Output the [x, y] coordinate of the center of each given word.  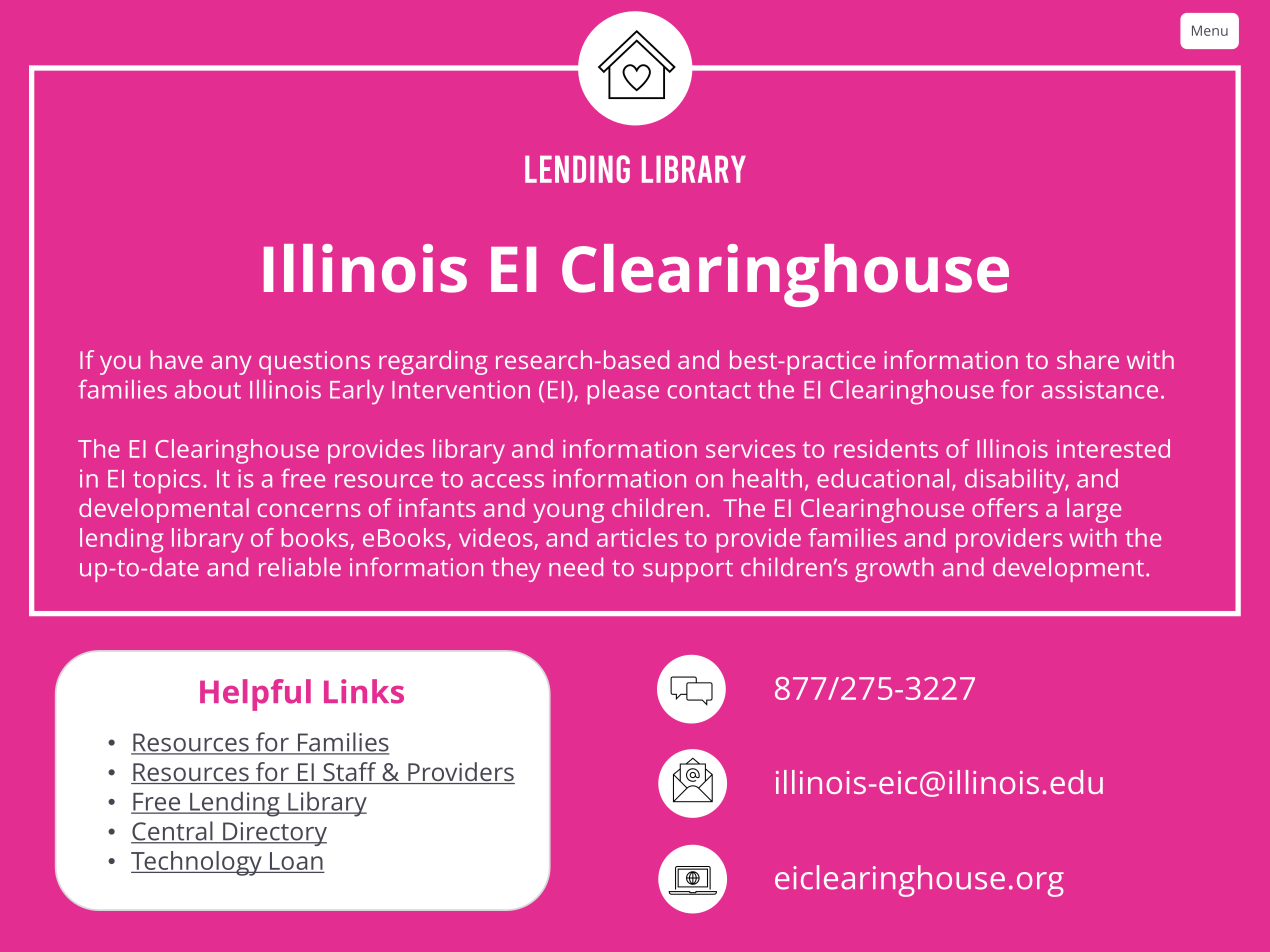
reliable [300, 567]
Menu [1210, 30]
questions [314, 363]
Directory [274, 834]
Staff [350, 773]
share [1088, 359]
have [177, 359]
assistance [1100, 389]
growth [894, 569]
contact [709, 390]
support [688, 571]
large [1094, 510]
